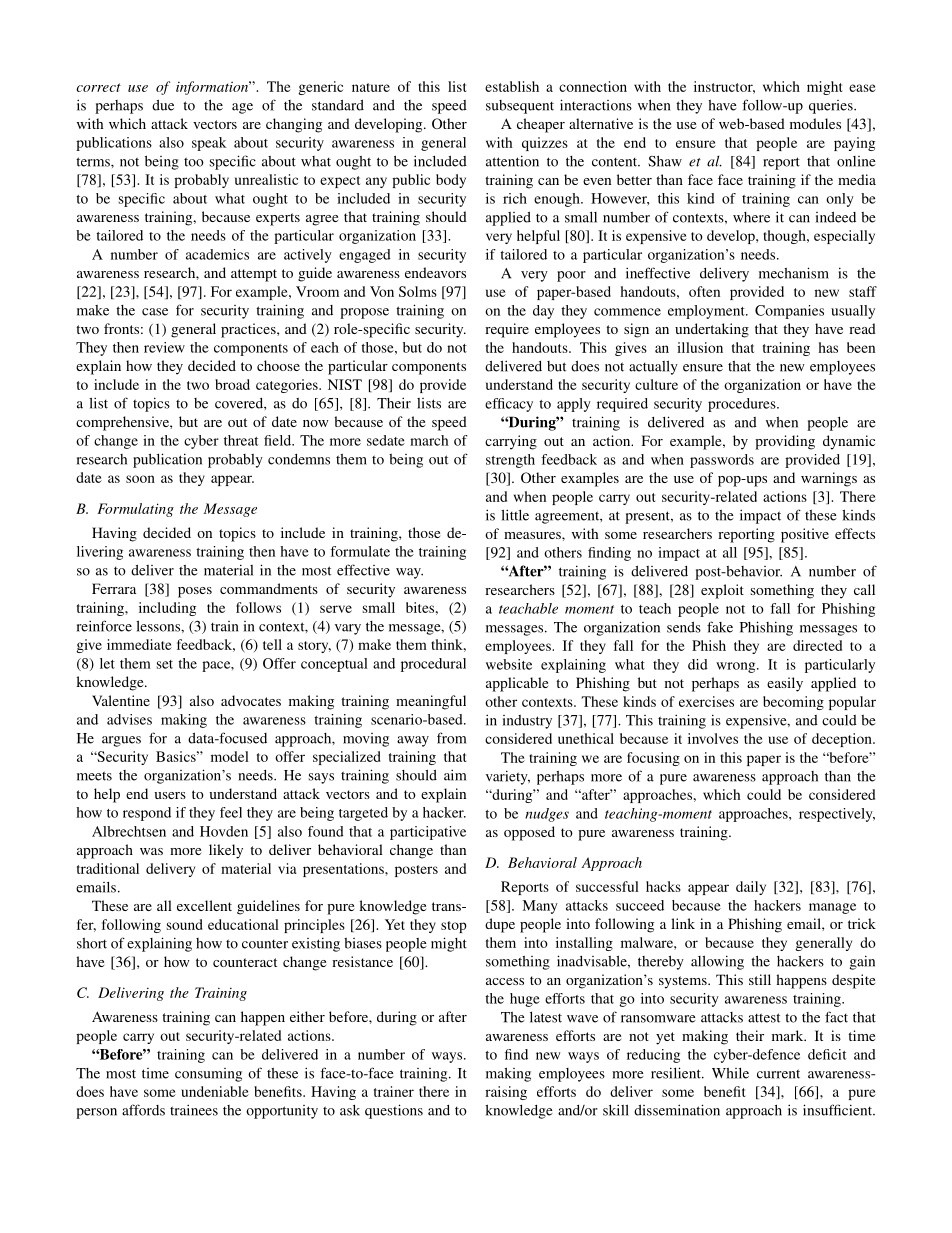 This screenshot has height=1233, width=952. Describe the element at coordinates (163, 105) in the screenshot. I see `due` at that location.
